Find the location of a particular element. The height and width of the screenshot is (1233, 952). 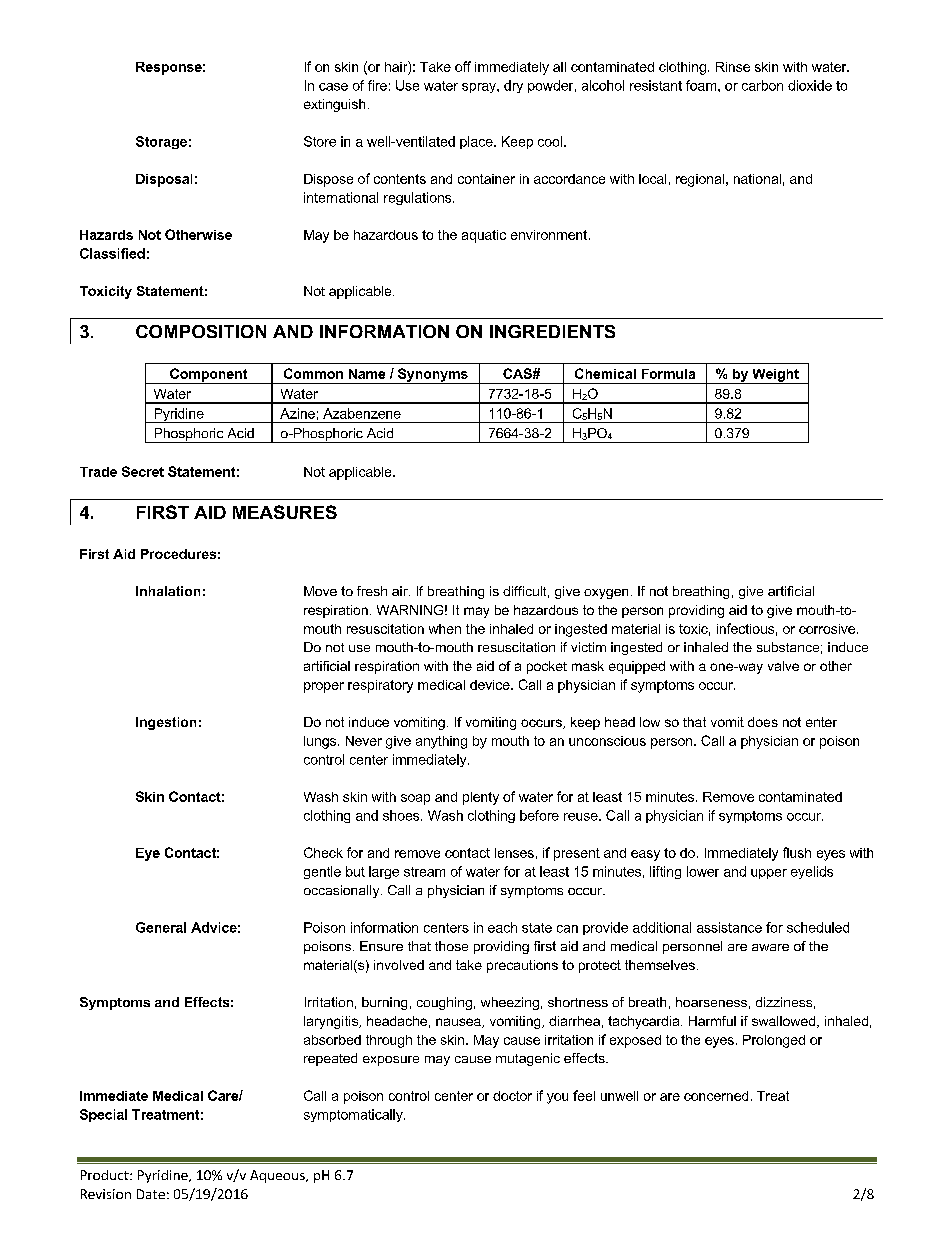

carbon is located at coordinates (762, 85).
